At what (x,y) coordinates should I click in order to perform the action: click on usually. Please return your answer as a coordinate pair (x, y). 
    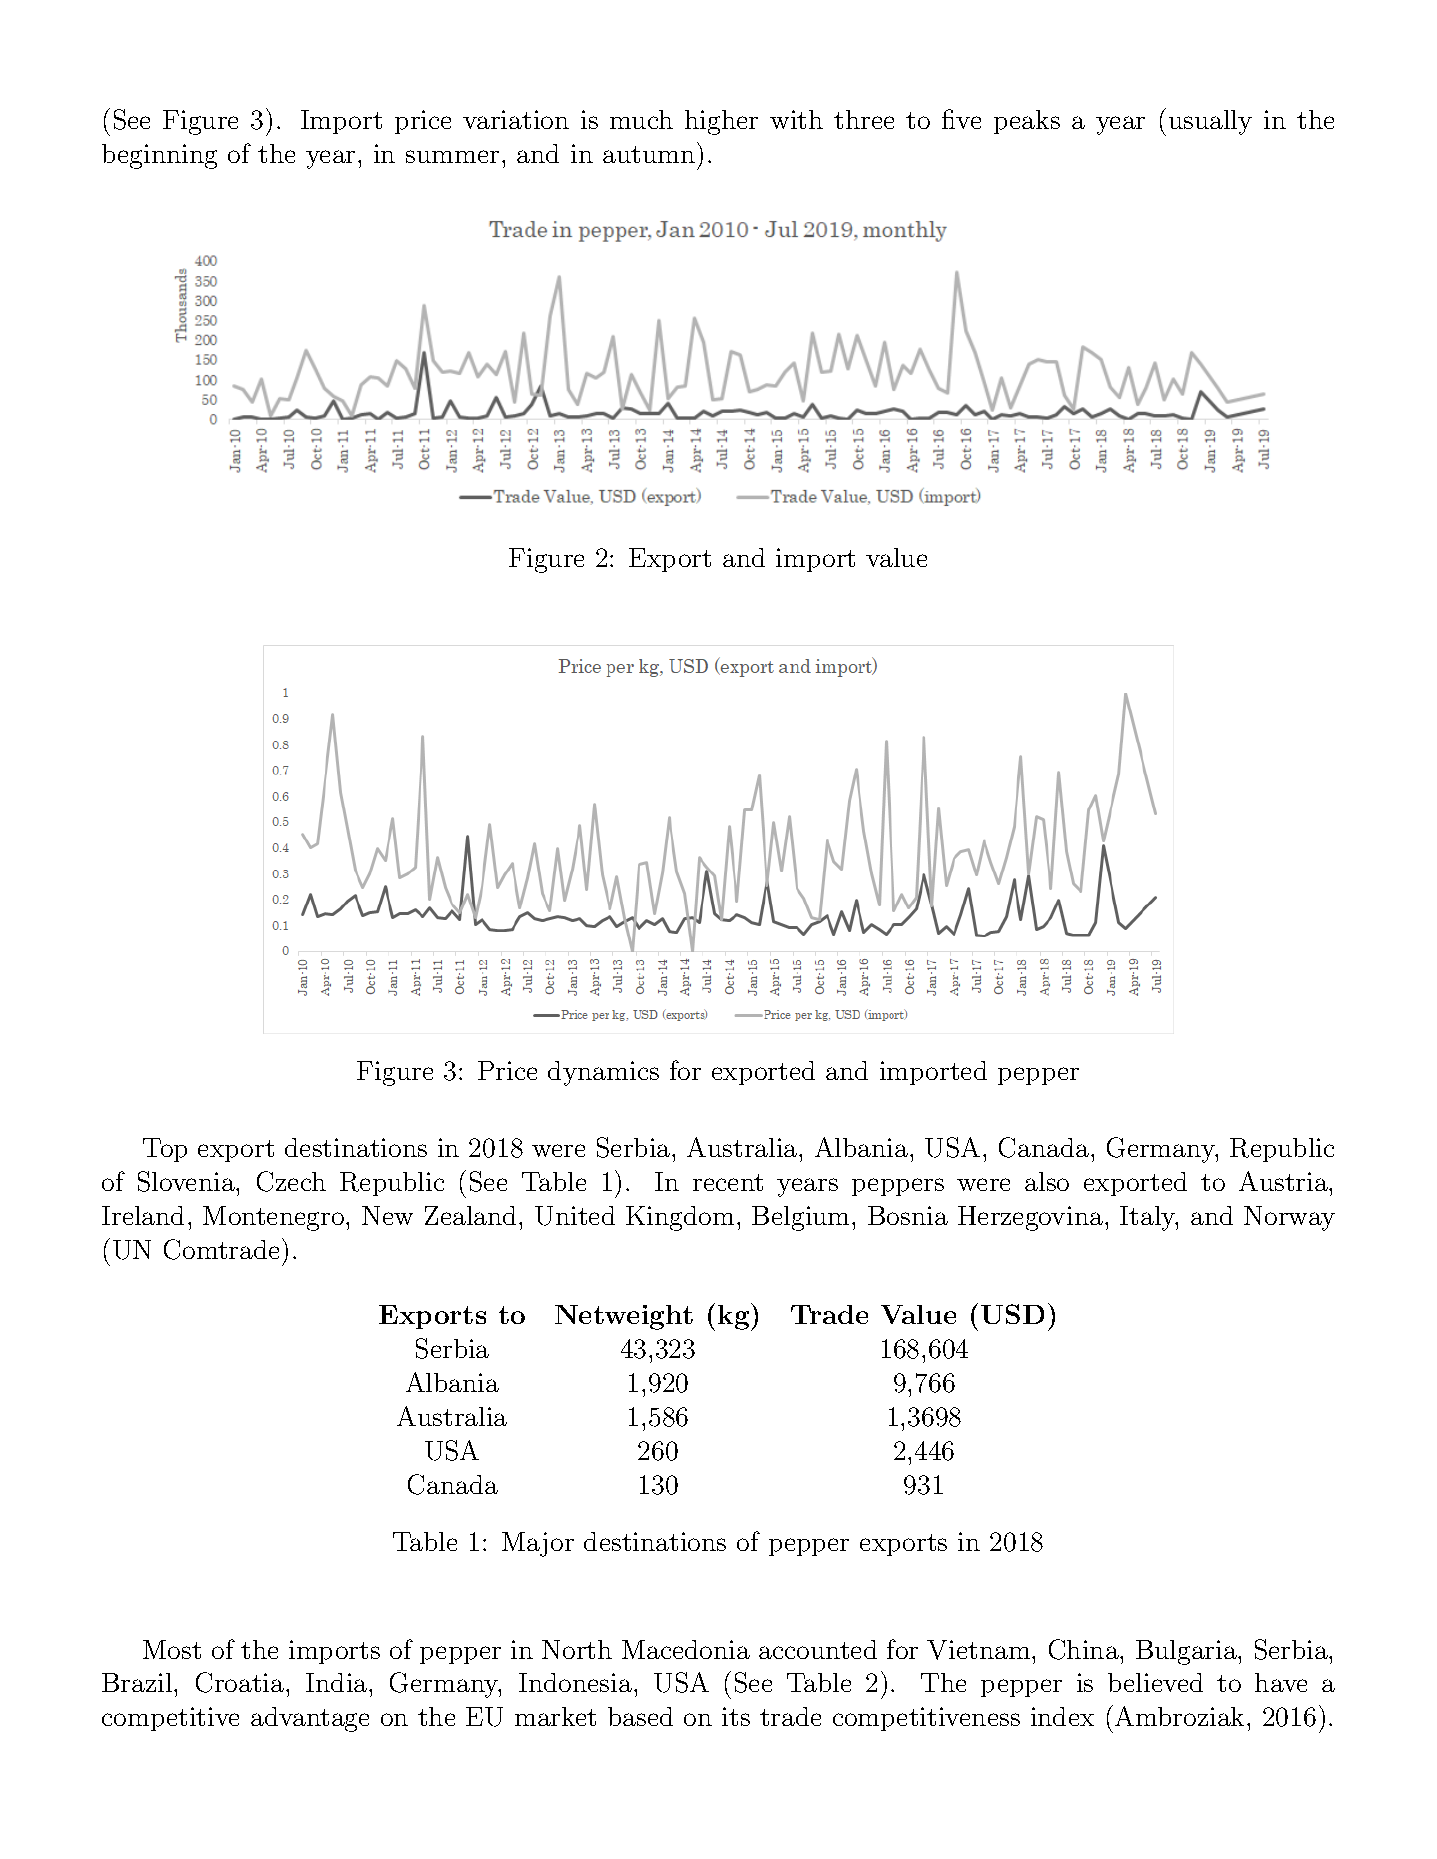
    Looking at the image, I should click on (1210, 122).
